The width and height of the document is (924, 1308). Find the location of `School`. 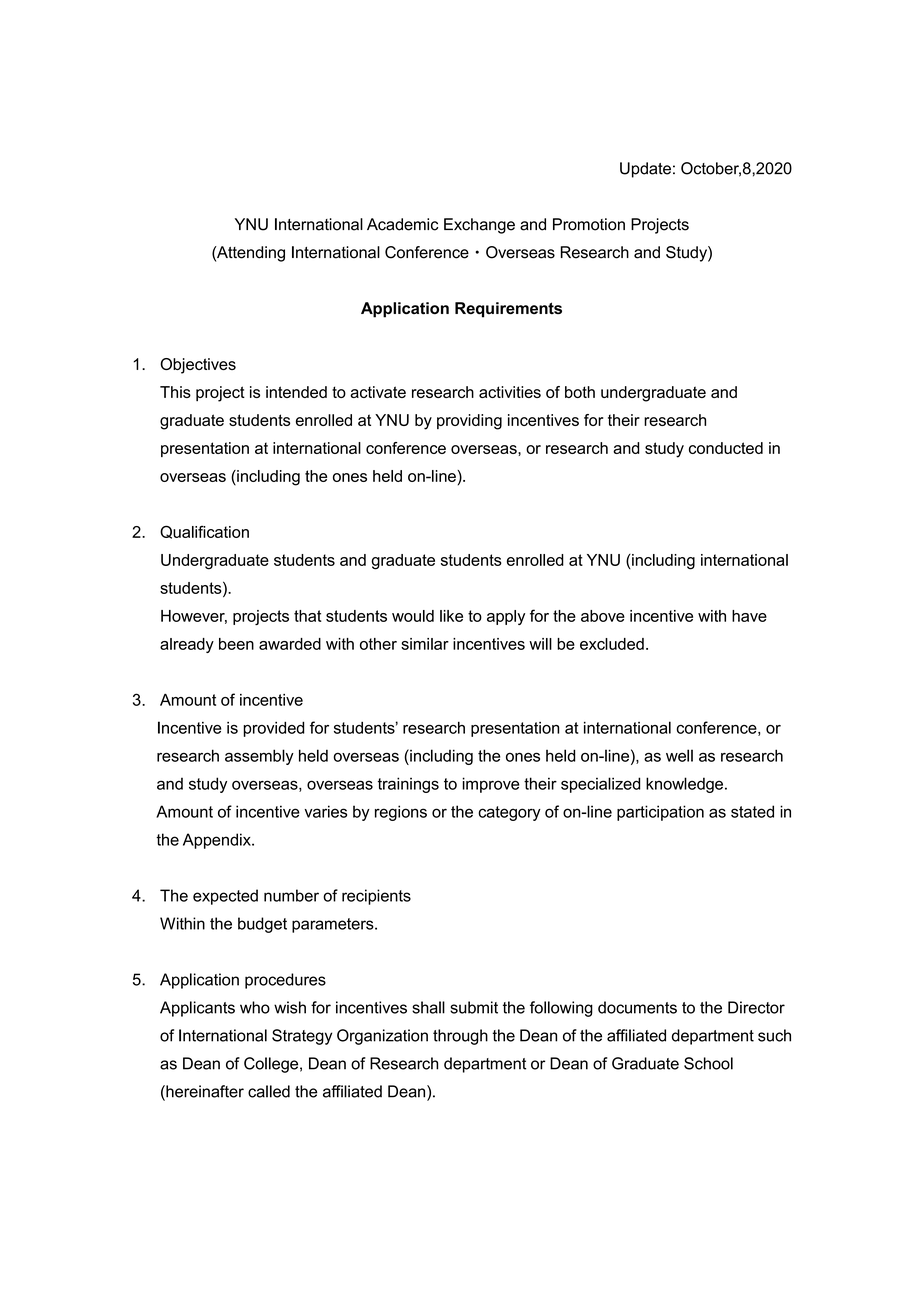

School is located at coordinates (708, 1063).
